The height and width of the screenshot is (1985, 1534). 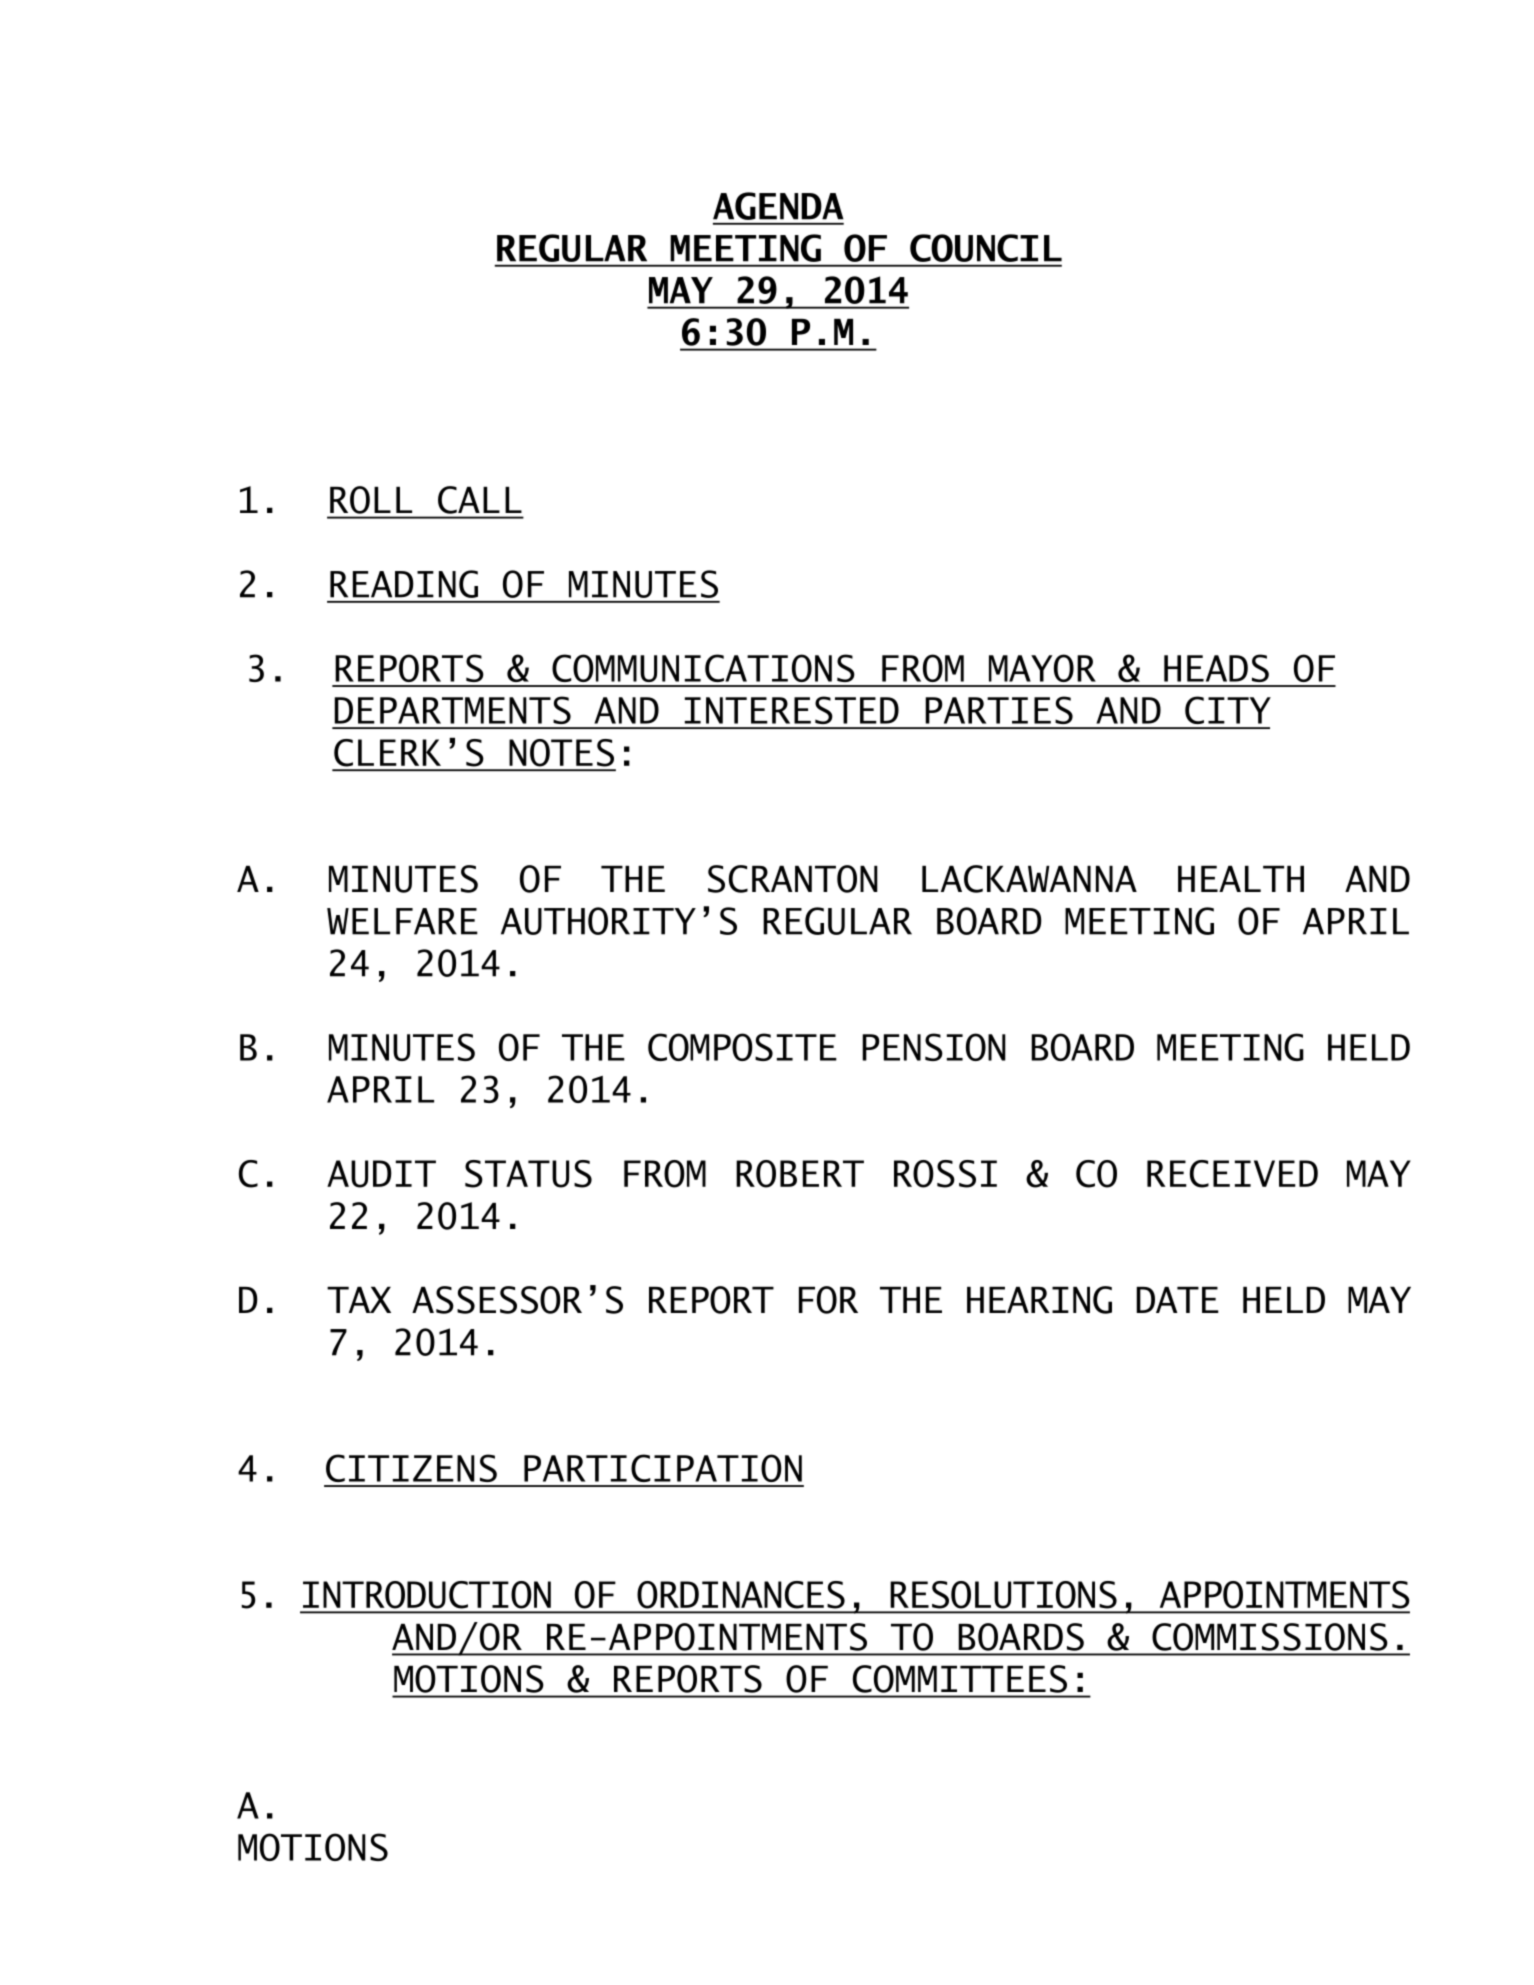 What do you see at coordinates (778, 206) in the screenshot?
I see `AGENDA` at bounding box center [778, 206].
